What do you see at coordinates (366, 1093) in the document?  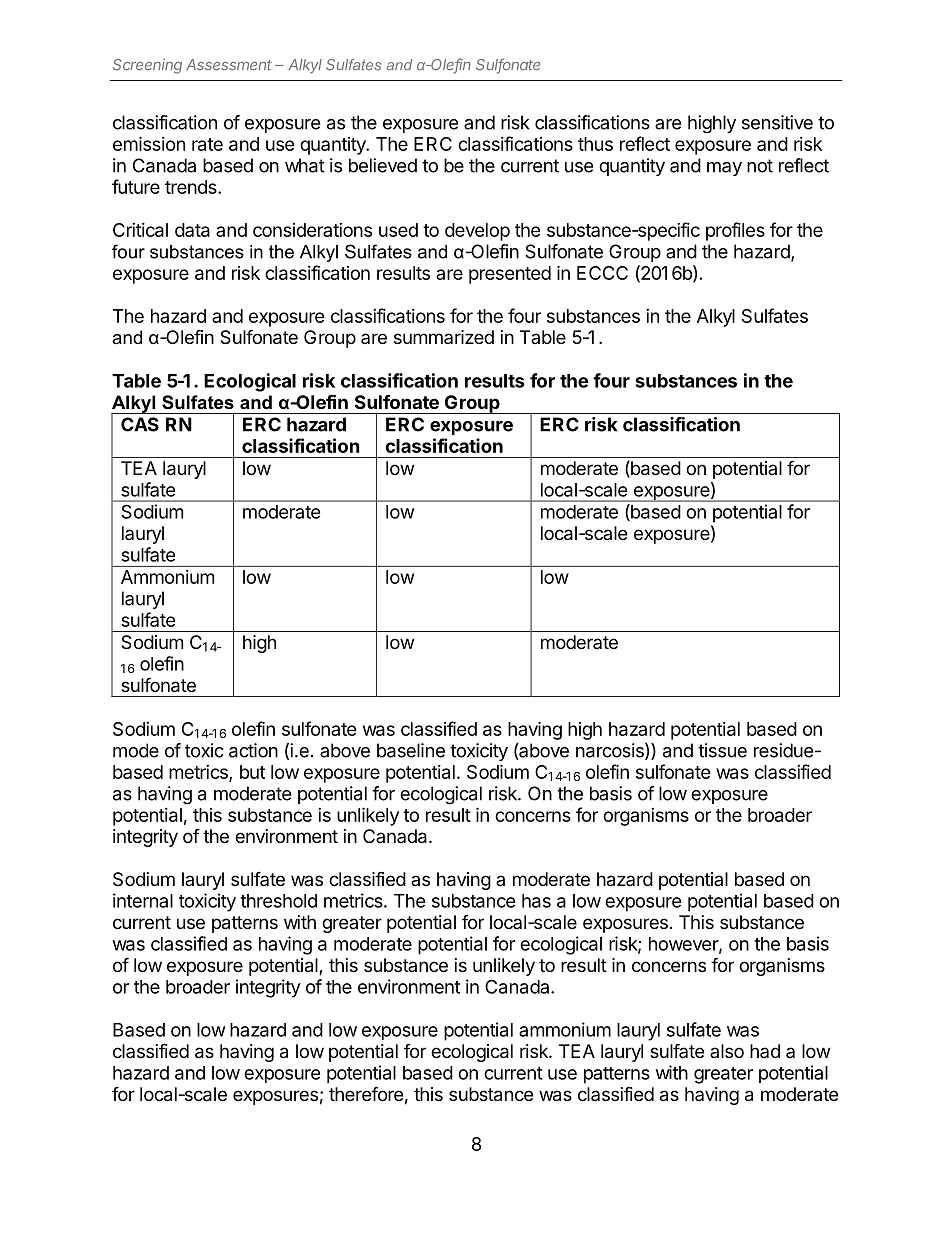 I see `therefore` at bounding box center [366, 1093].
